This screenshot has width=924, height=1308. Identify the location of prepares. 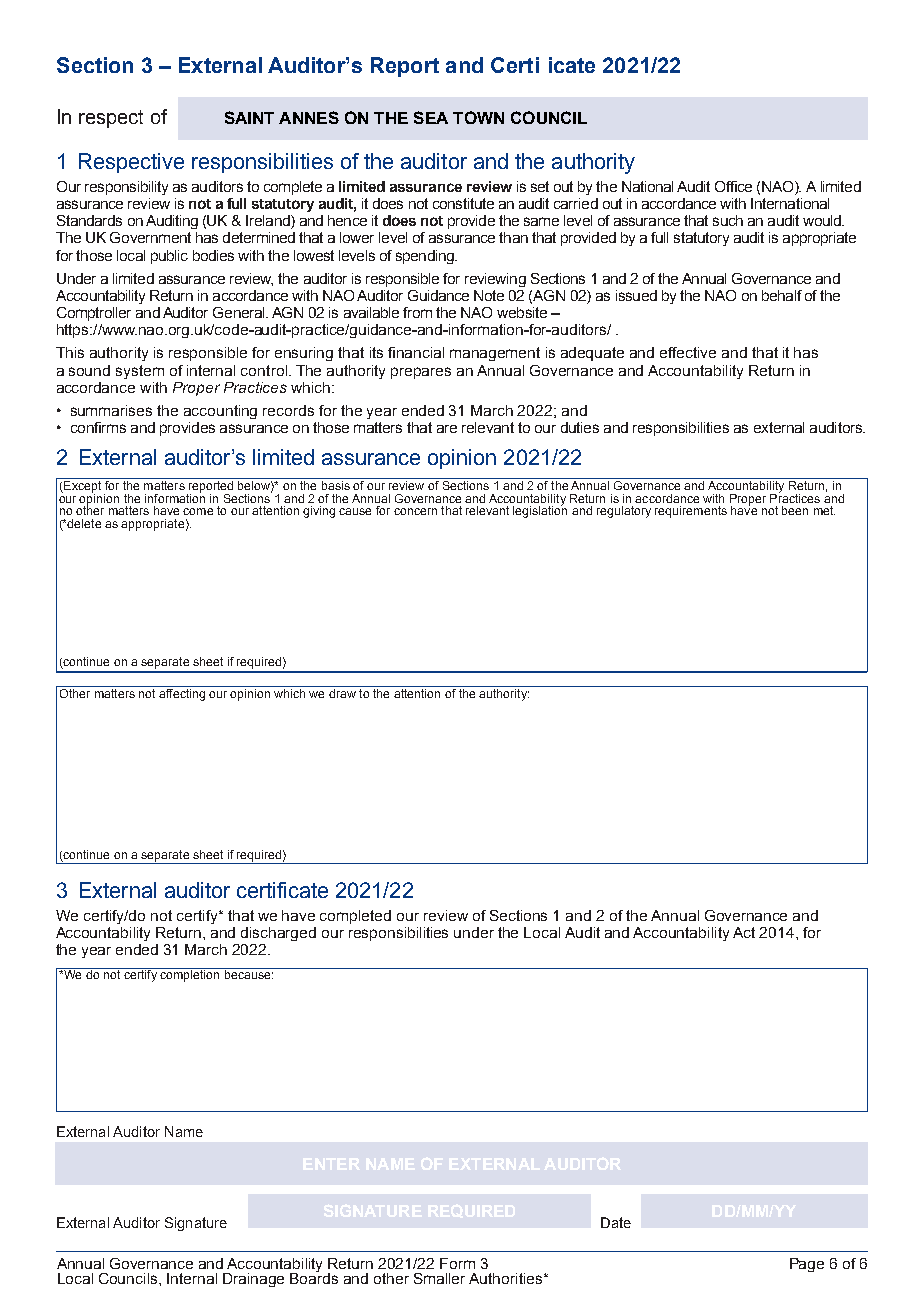
(421, 373).
